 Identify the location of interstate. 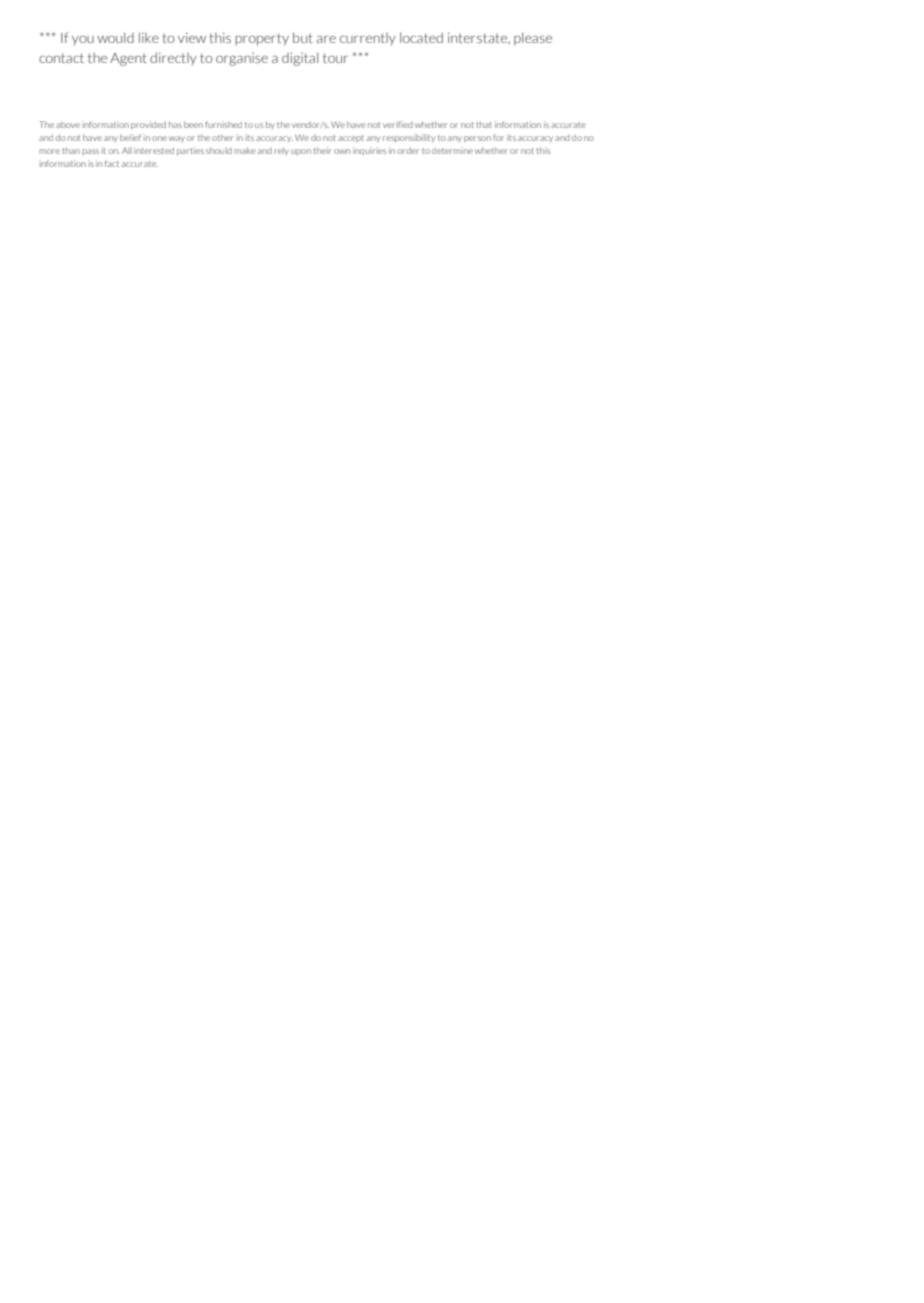
(479, 38).
